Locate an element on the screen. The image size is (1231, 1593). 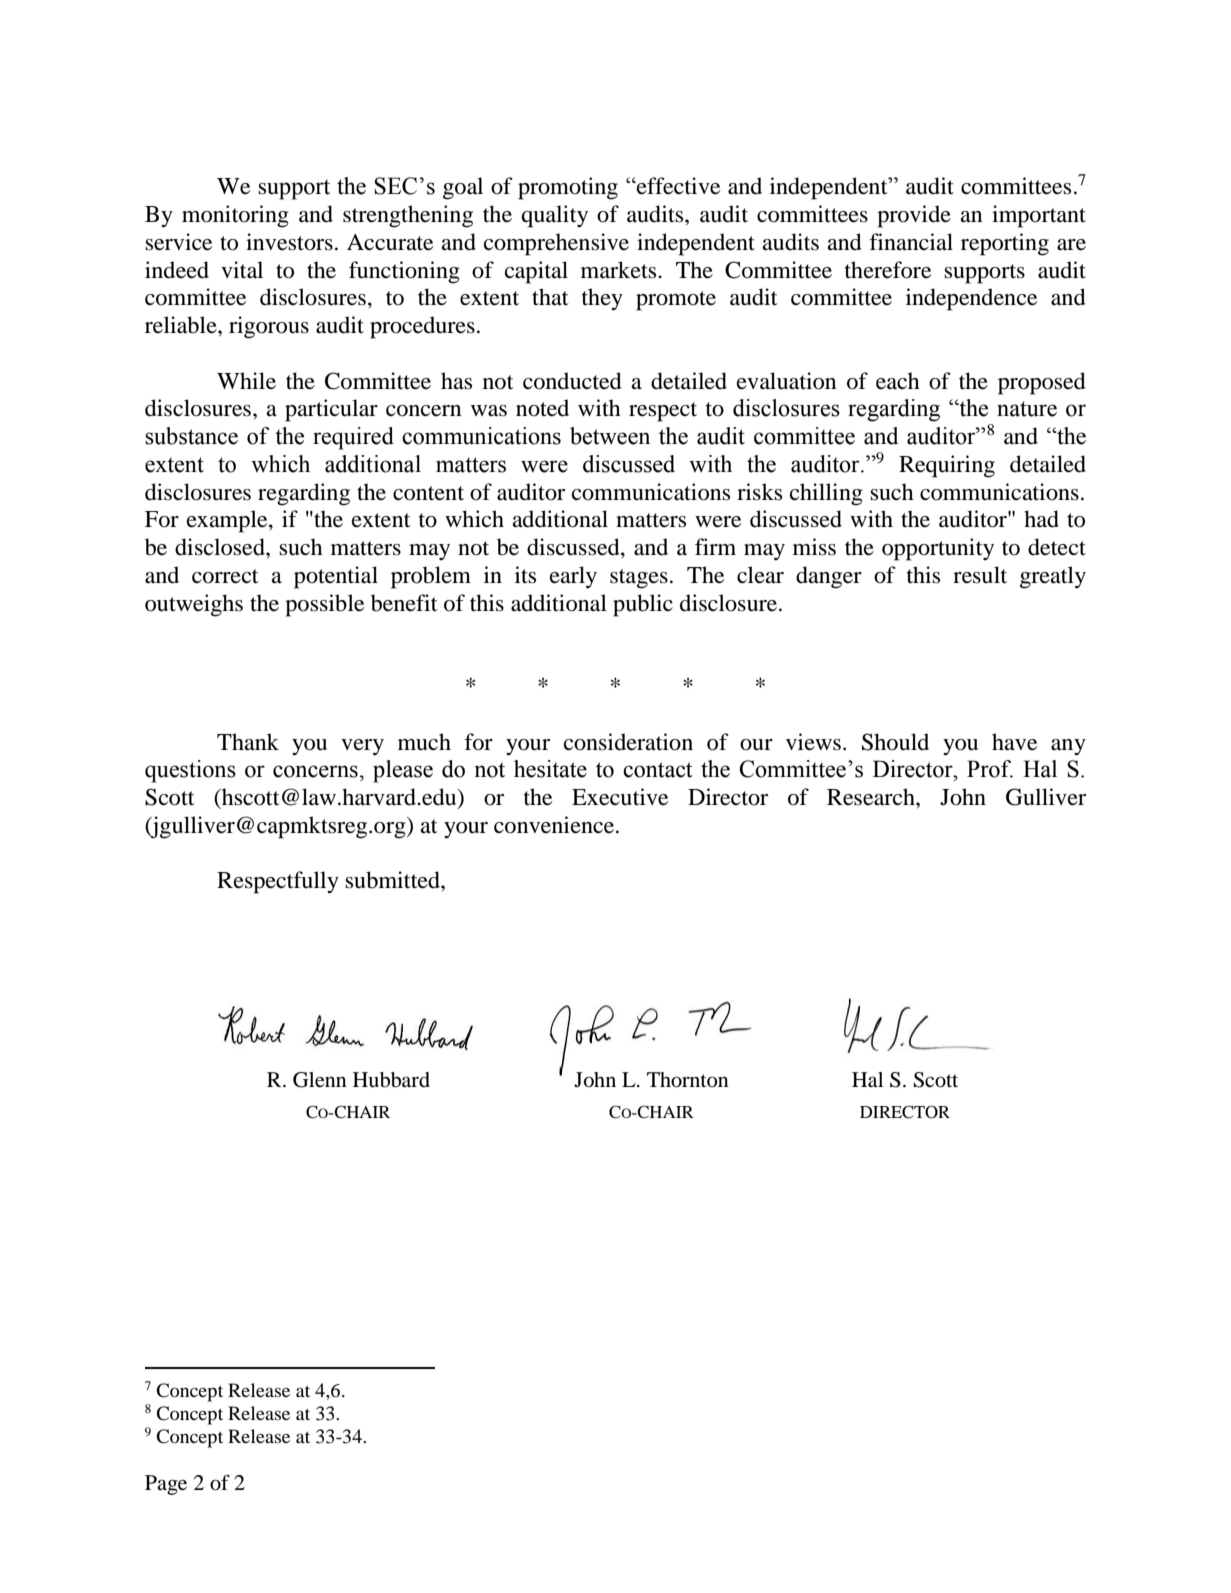
Page is located at coordinates (166, 1485).
